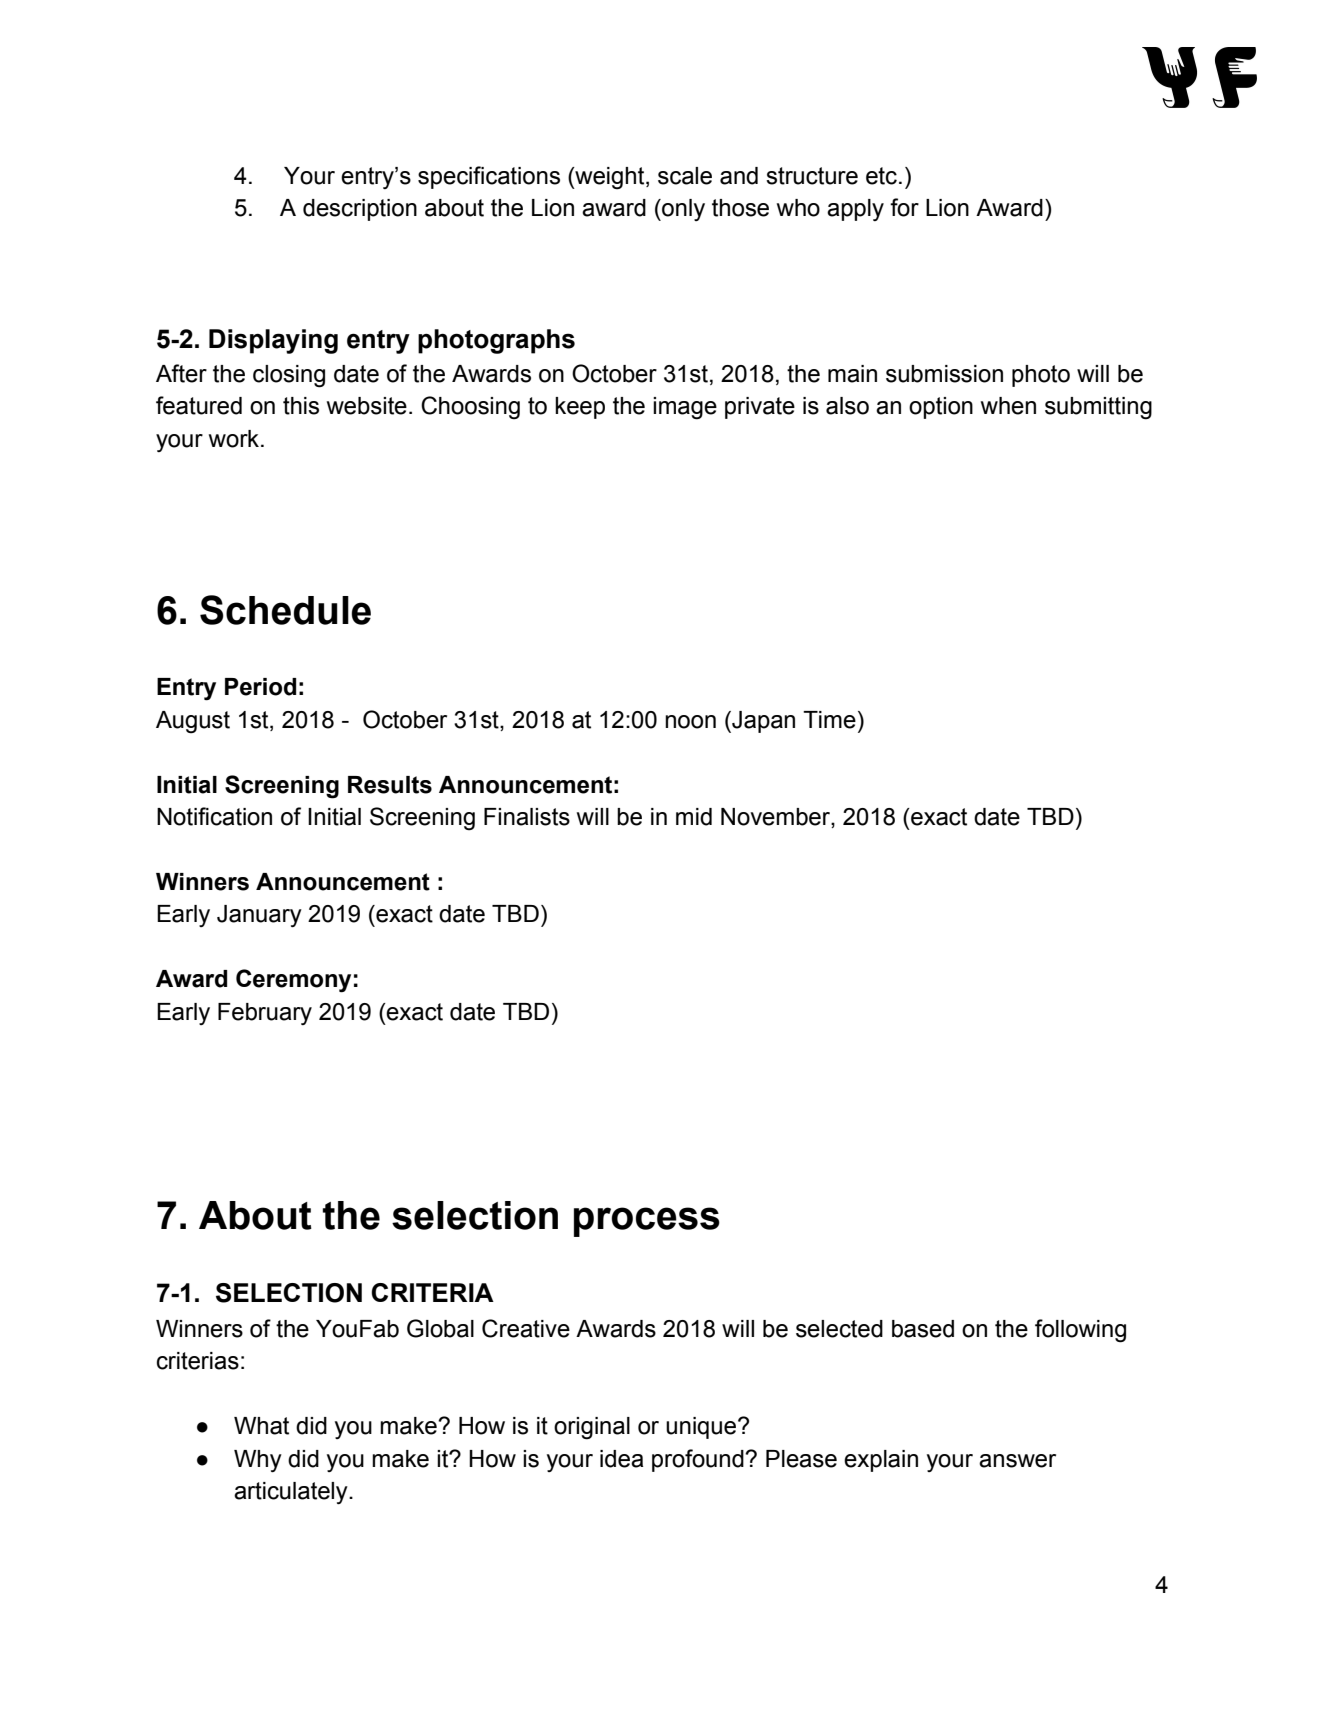 The image size is (1326, 1715). Describe the element at coordinates (293, 981) in the image. I see `Ceremony` at that location.
